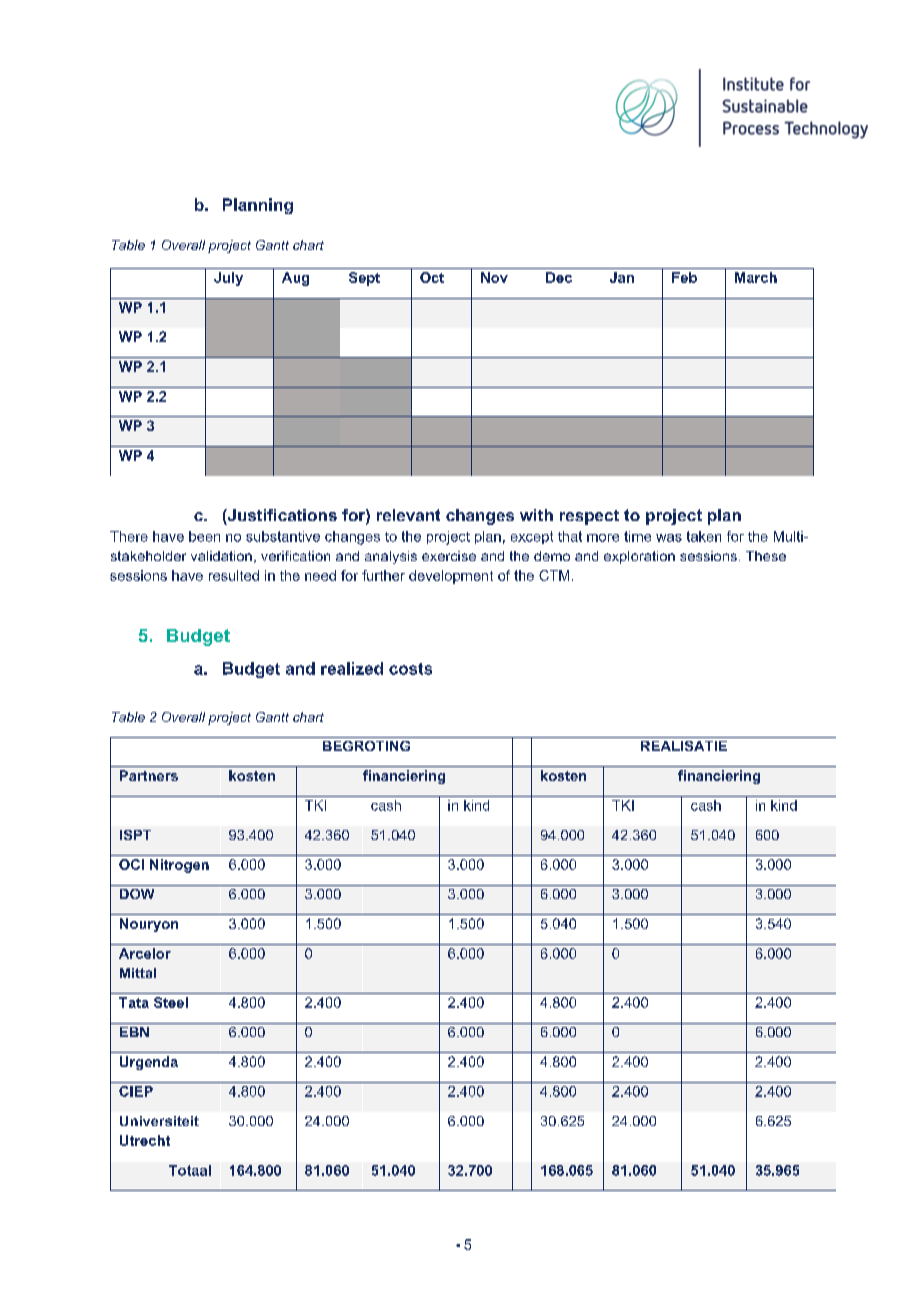 The height and width of the page is (1308, 924). Describe the element at coordinates (228, 279) in the page. I see `July` at that location.
